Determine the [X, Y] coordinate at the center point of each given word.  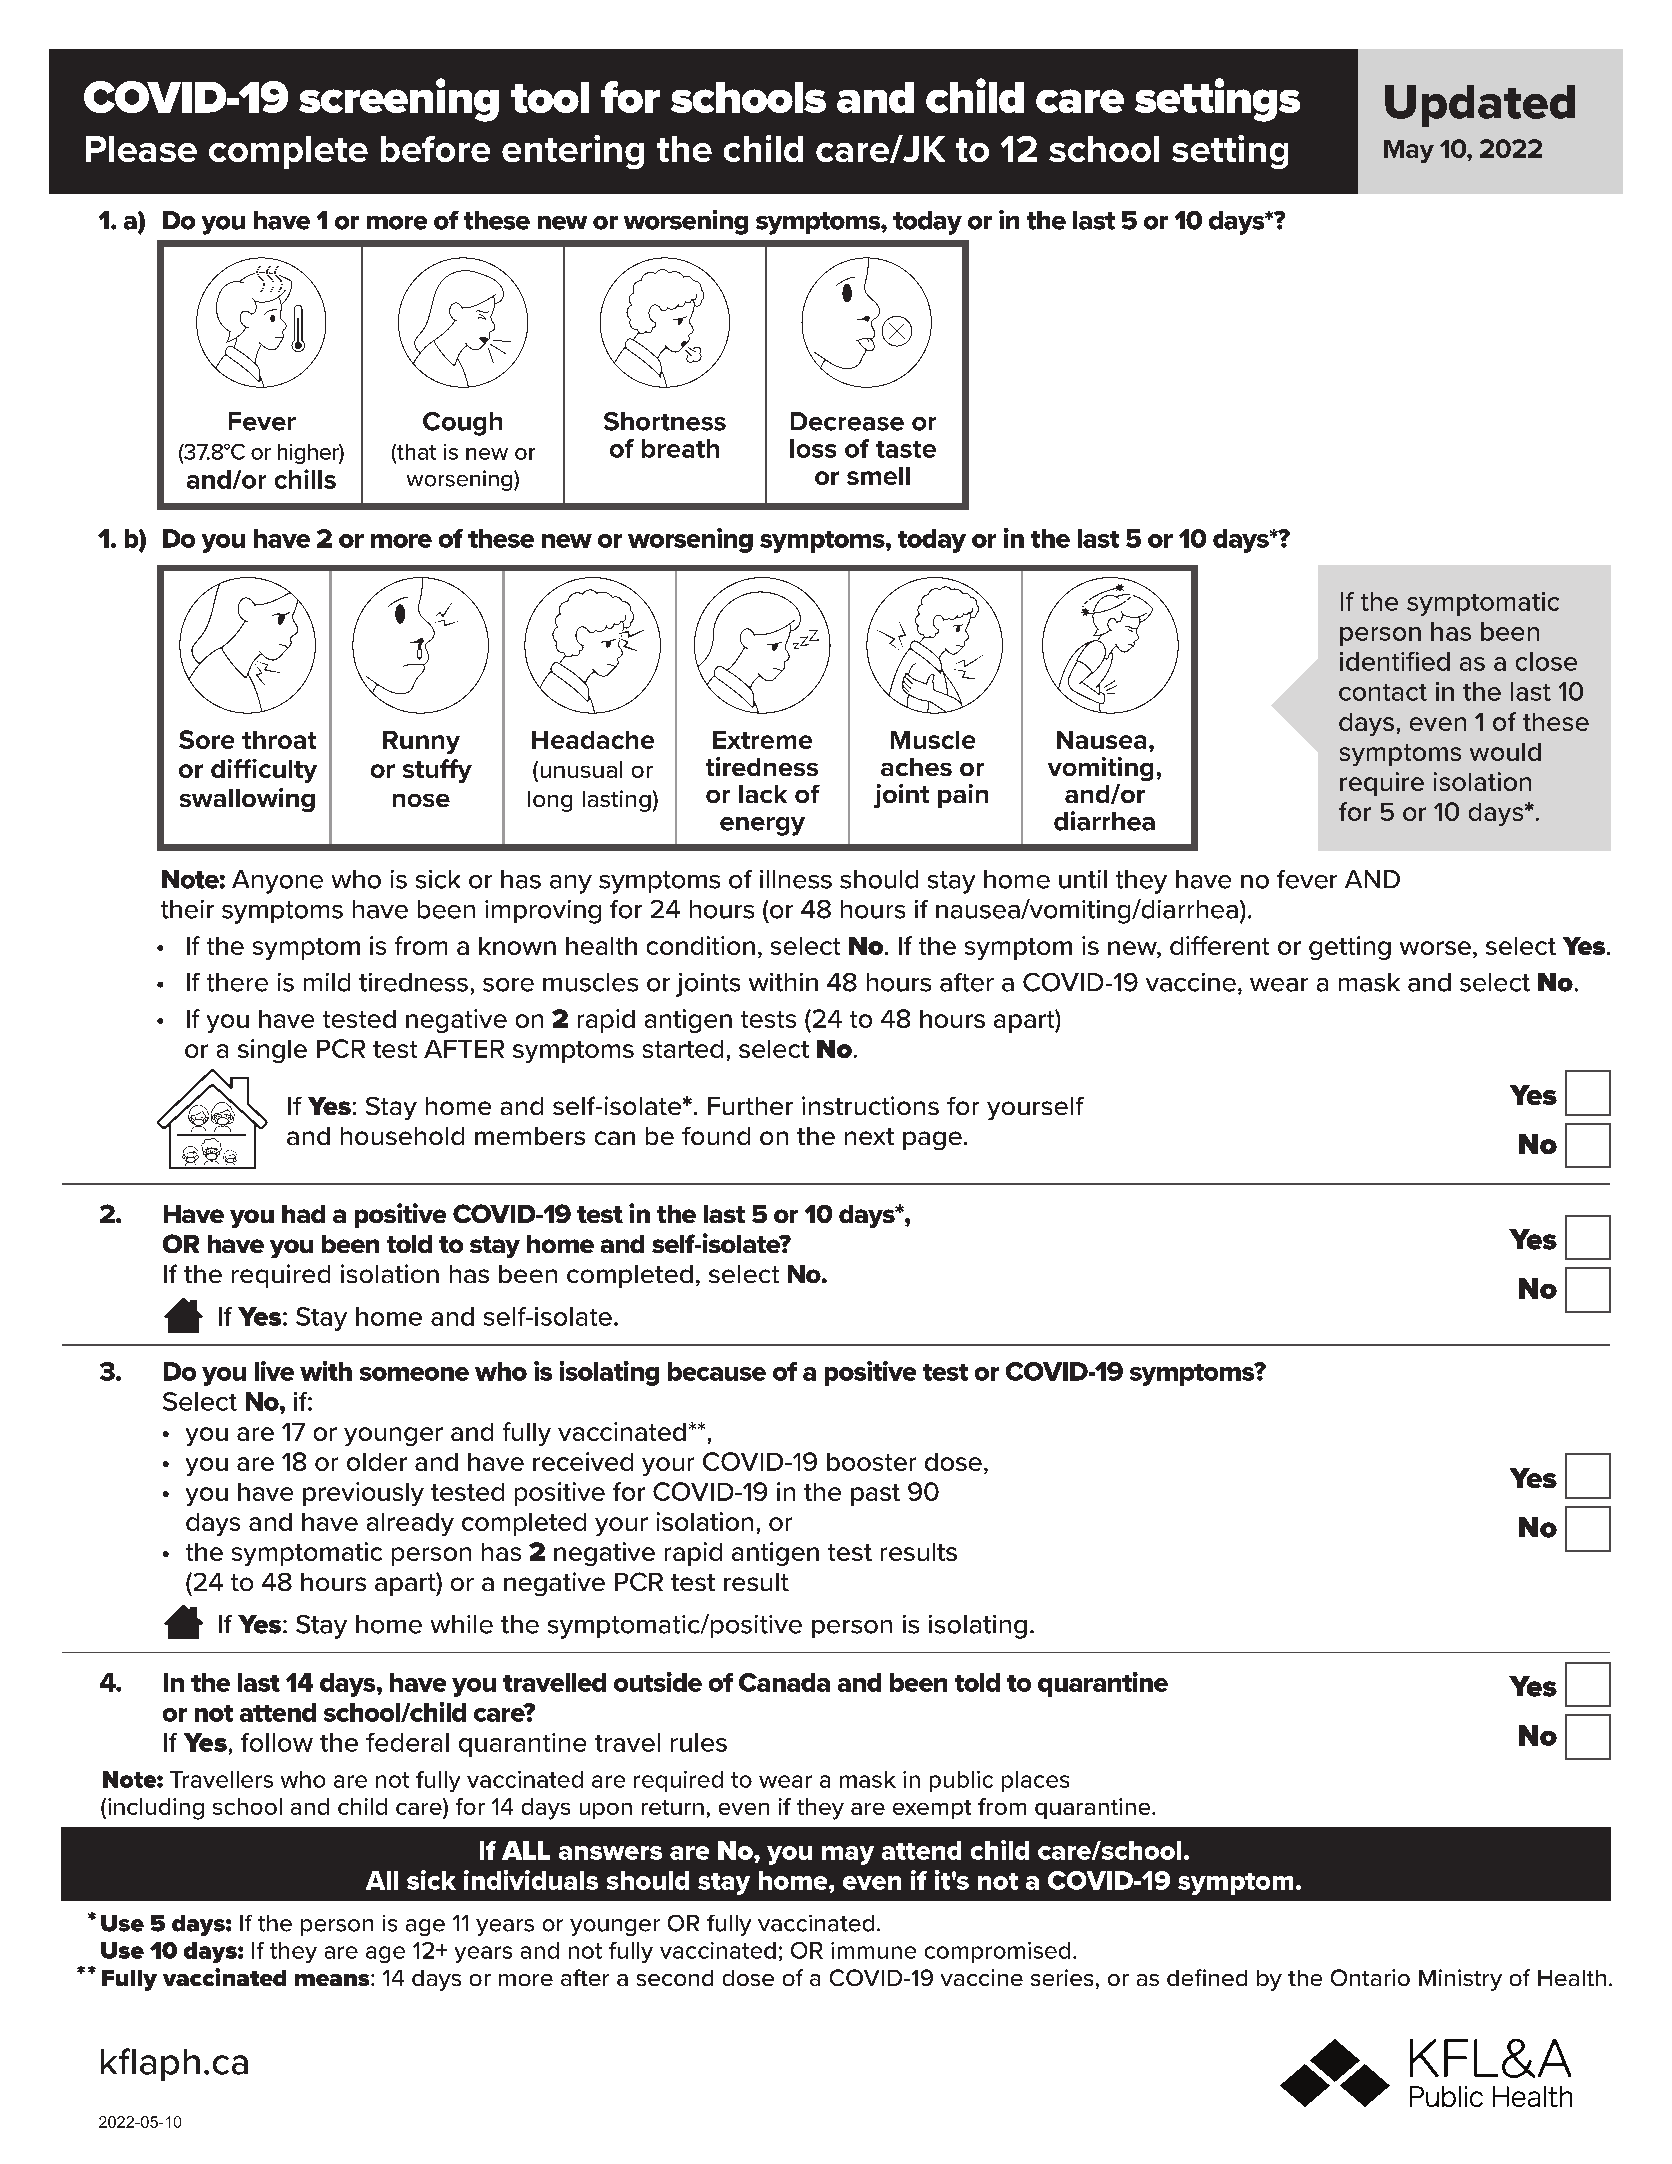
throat [279, 740]
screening [399, 100]
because [717, 1371]
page [932, 1140]
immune [873, 1950]
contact [1383, 692]
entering [573, 152]
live [274, 1371]
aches [916, 767]
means [333, 1980]
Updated [1480, 106]
